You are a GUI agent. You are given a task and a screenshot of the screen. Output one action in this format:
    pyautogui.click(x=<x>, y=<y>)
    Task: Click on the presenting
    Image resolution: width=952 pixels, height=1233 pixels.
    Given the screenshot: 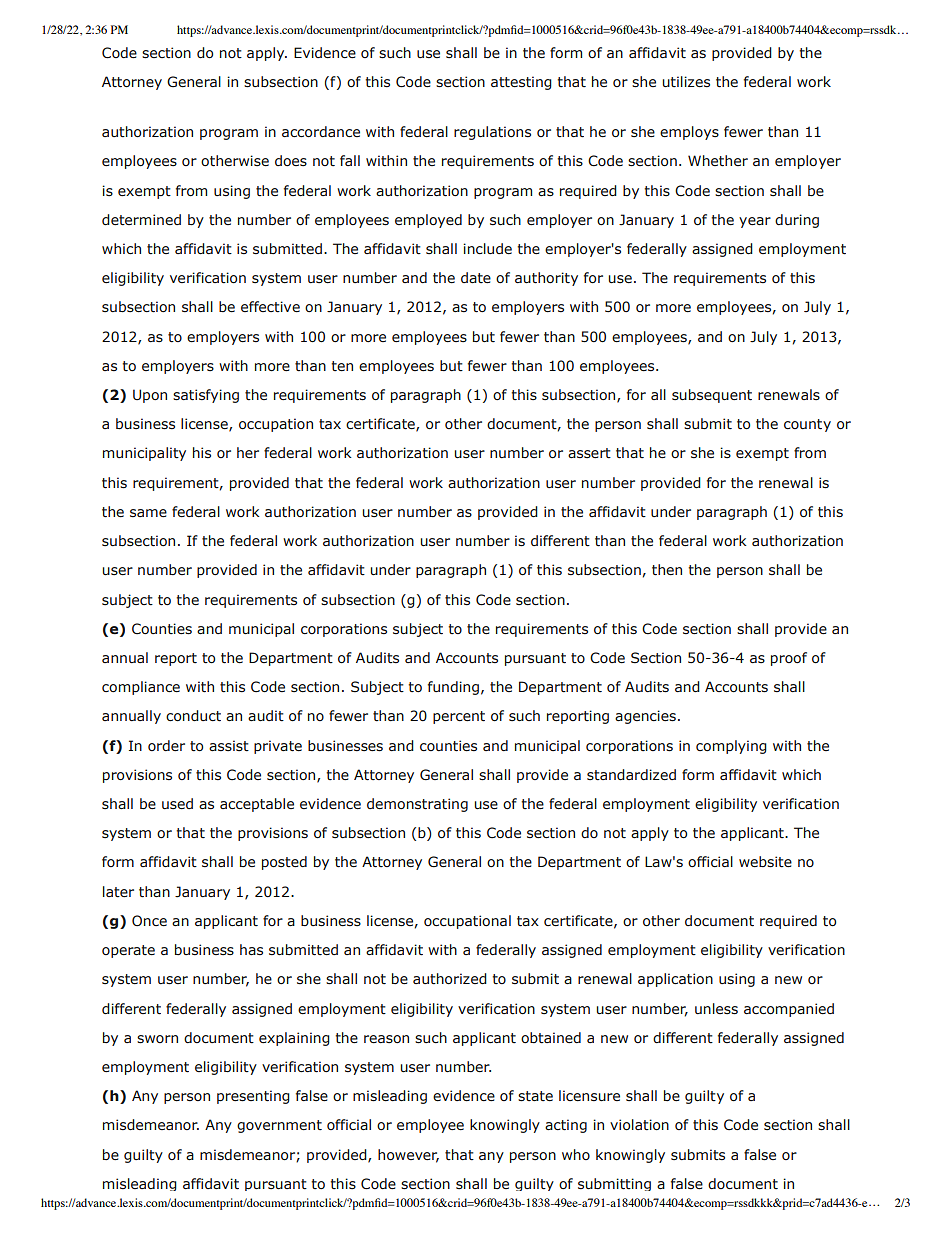 What is the action you would take?
    pyautogui.click(x=253, y=1097)
